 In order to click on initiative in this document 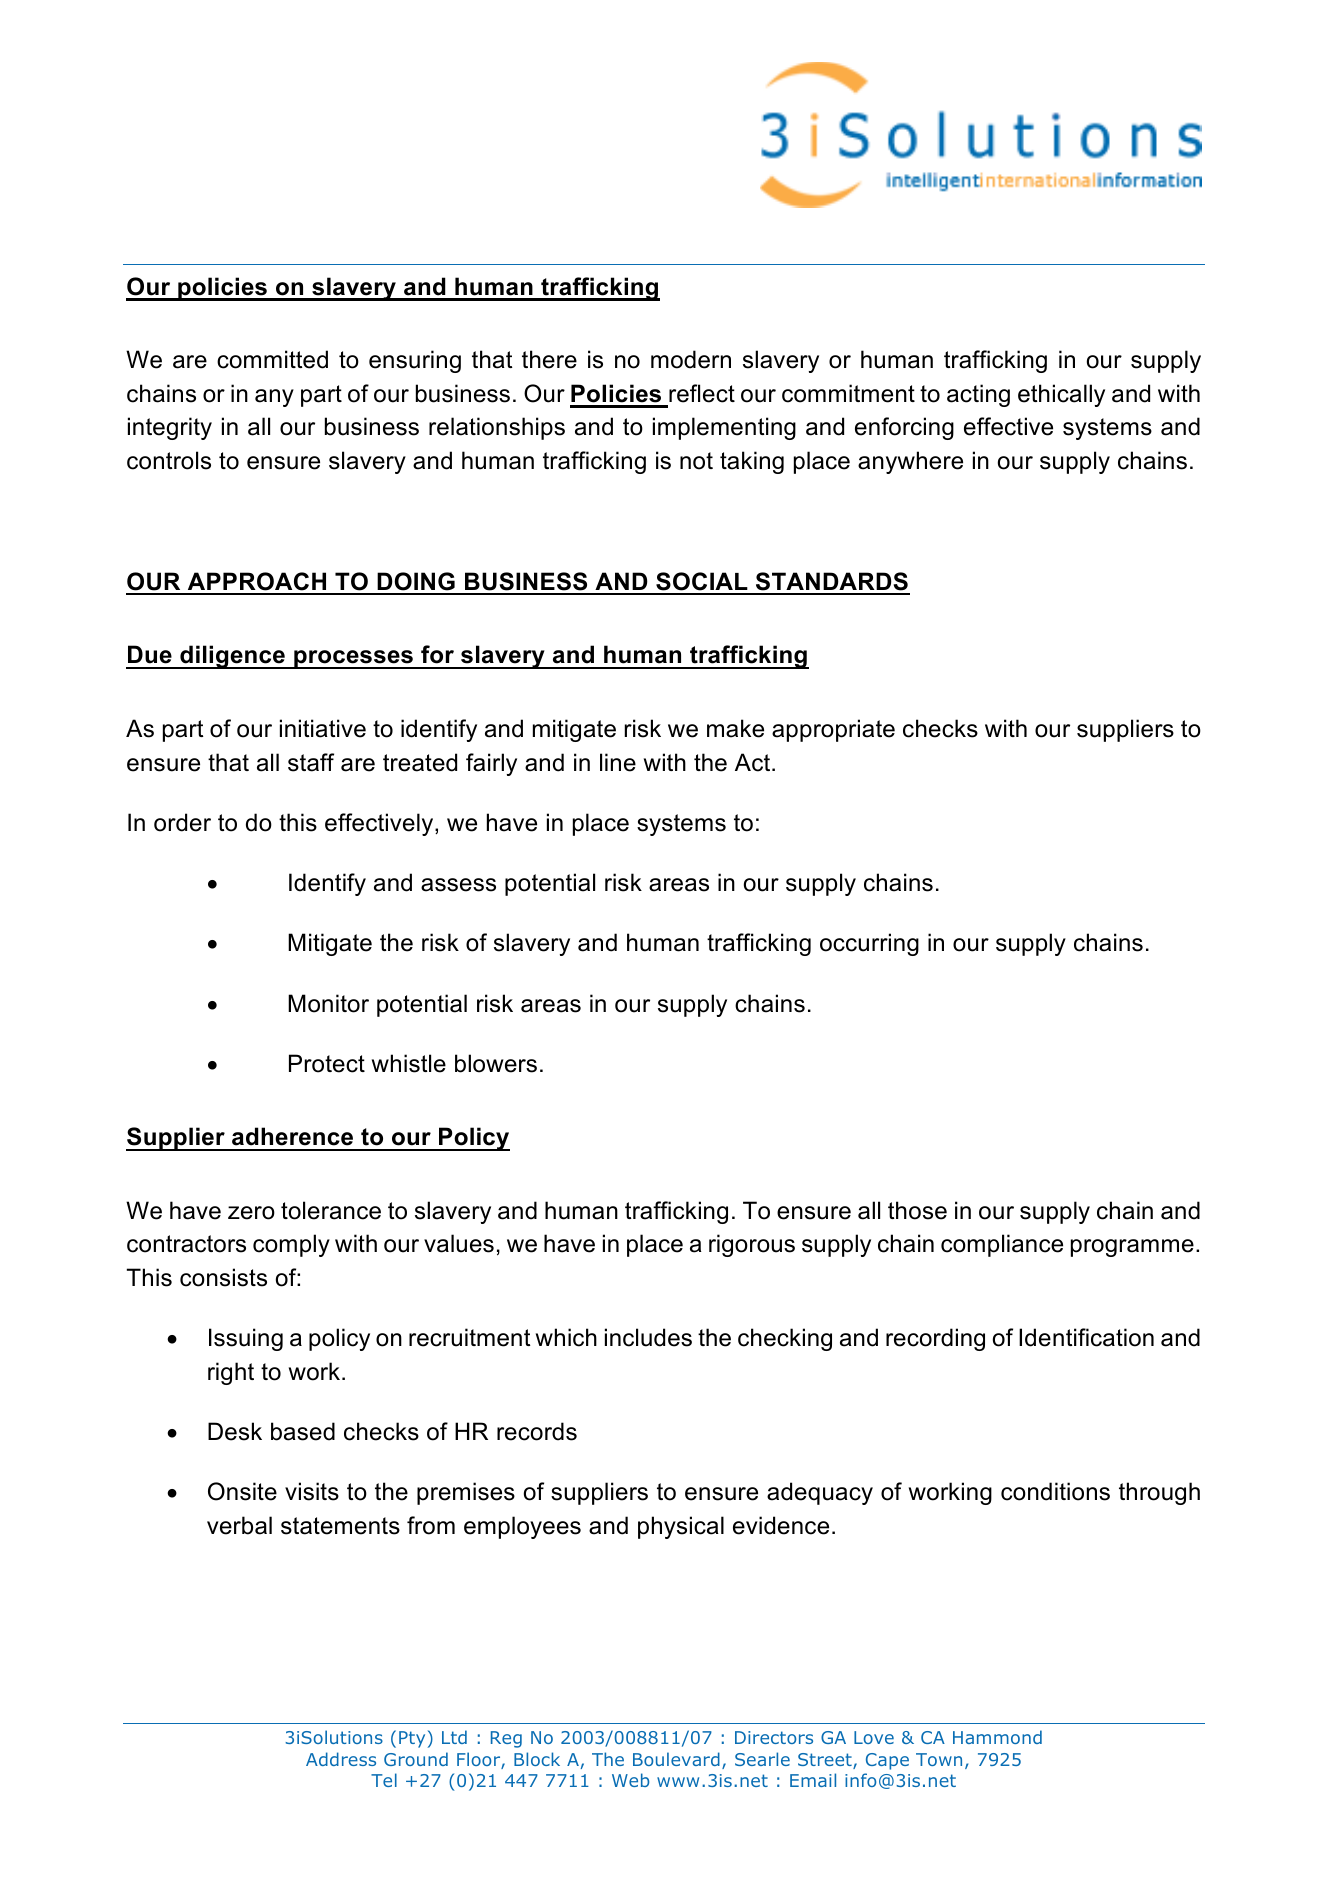, I will do `click(323, 728)`.
